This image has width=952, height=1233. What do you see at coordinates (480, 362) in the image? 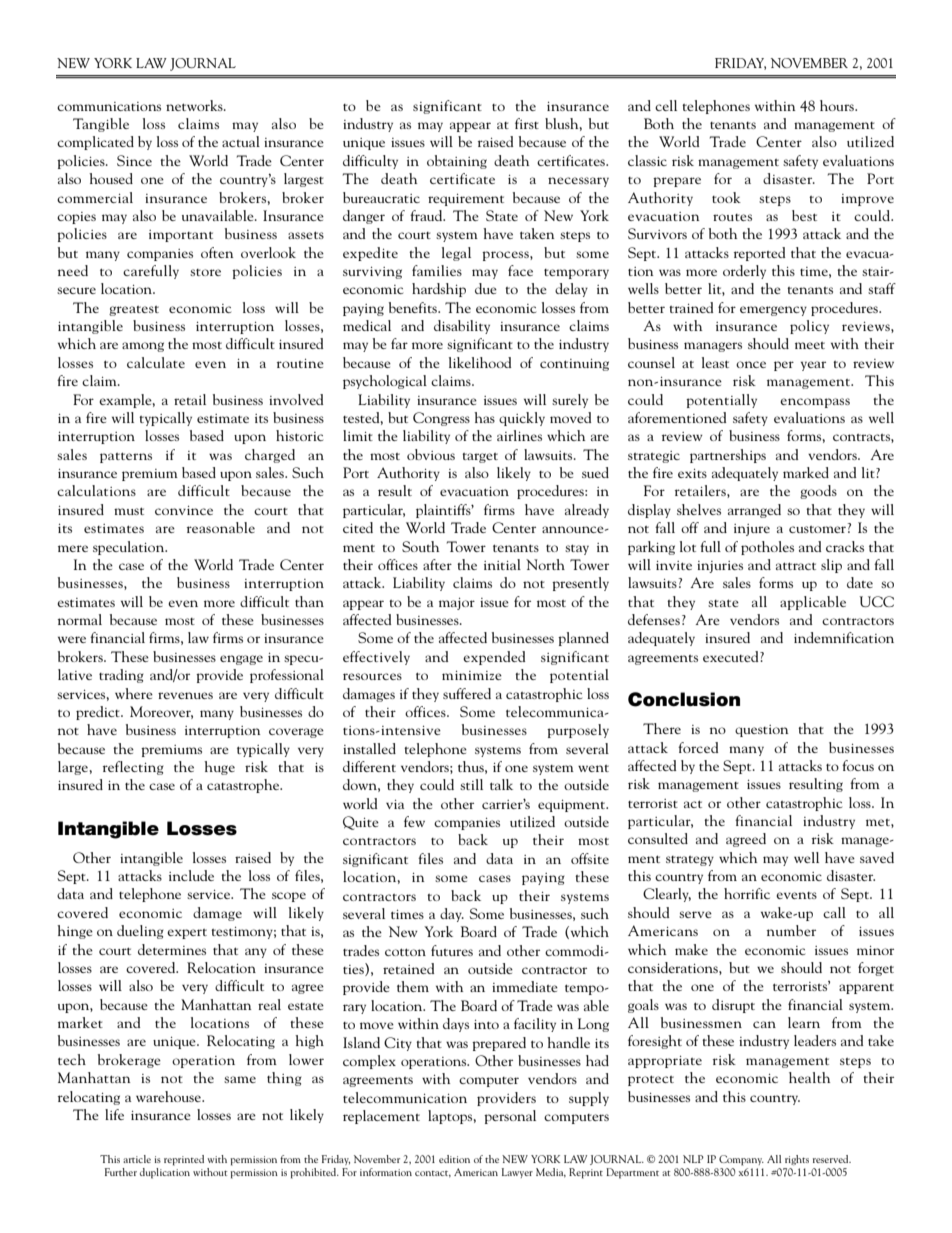
I see `likelihood` at bounding box center [480, 362].
